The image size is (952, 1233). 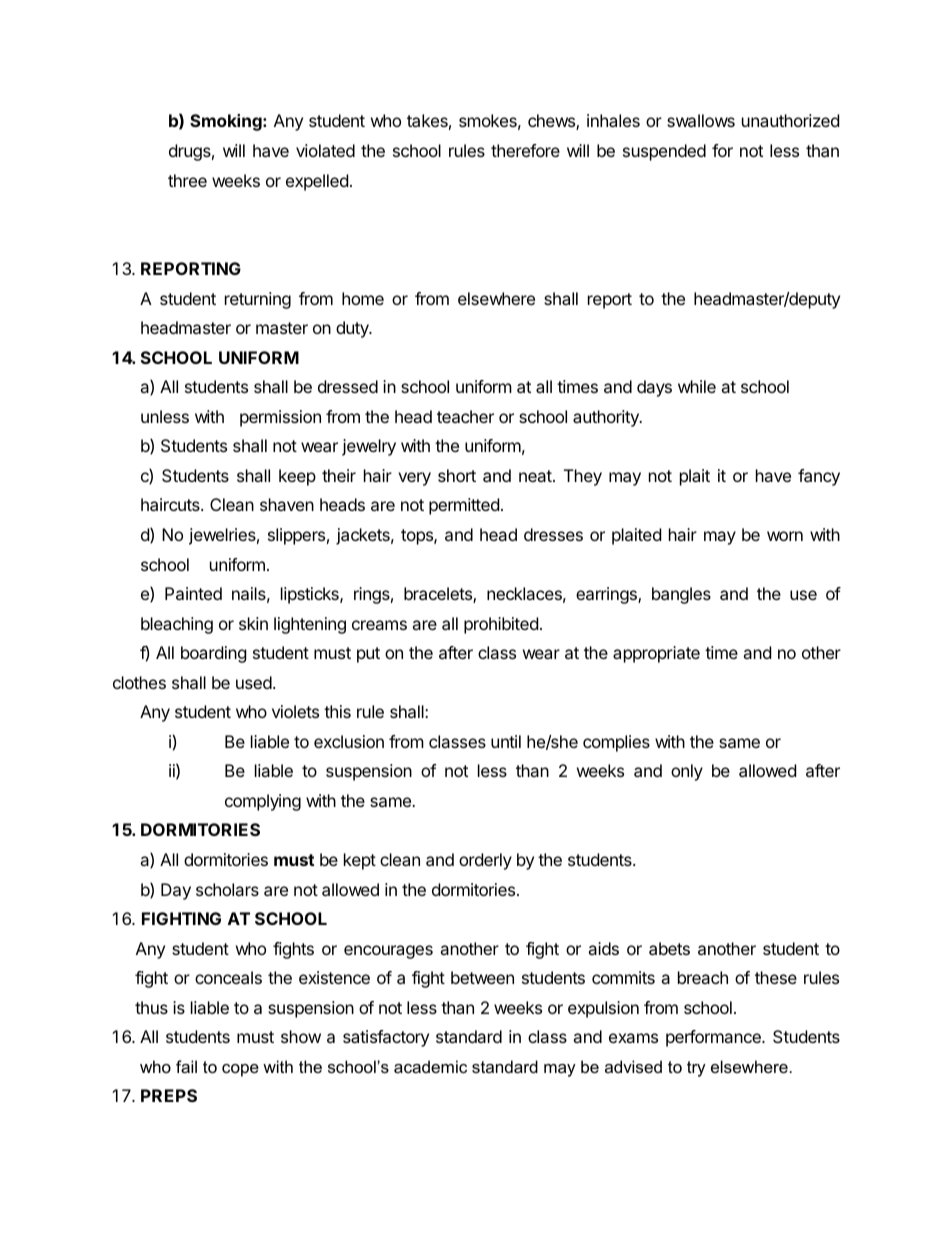 I want to click on academic, so click(x=430, y=1066).
